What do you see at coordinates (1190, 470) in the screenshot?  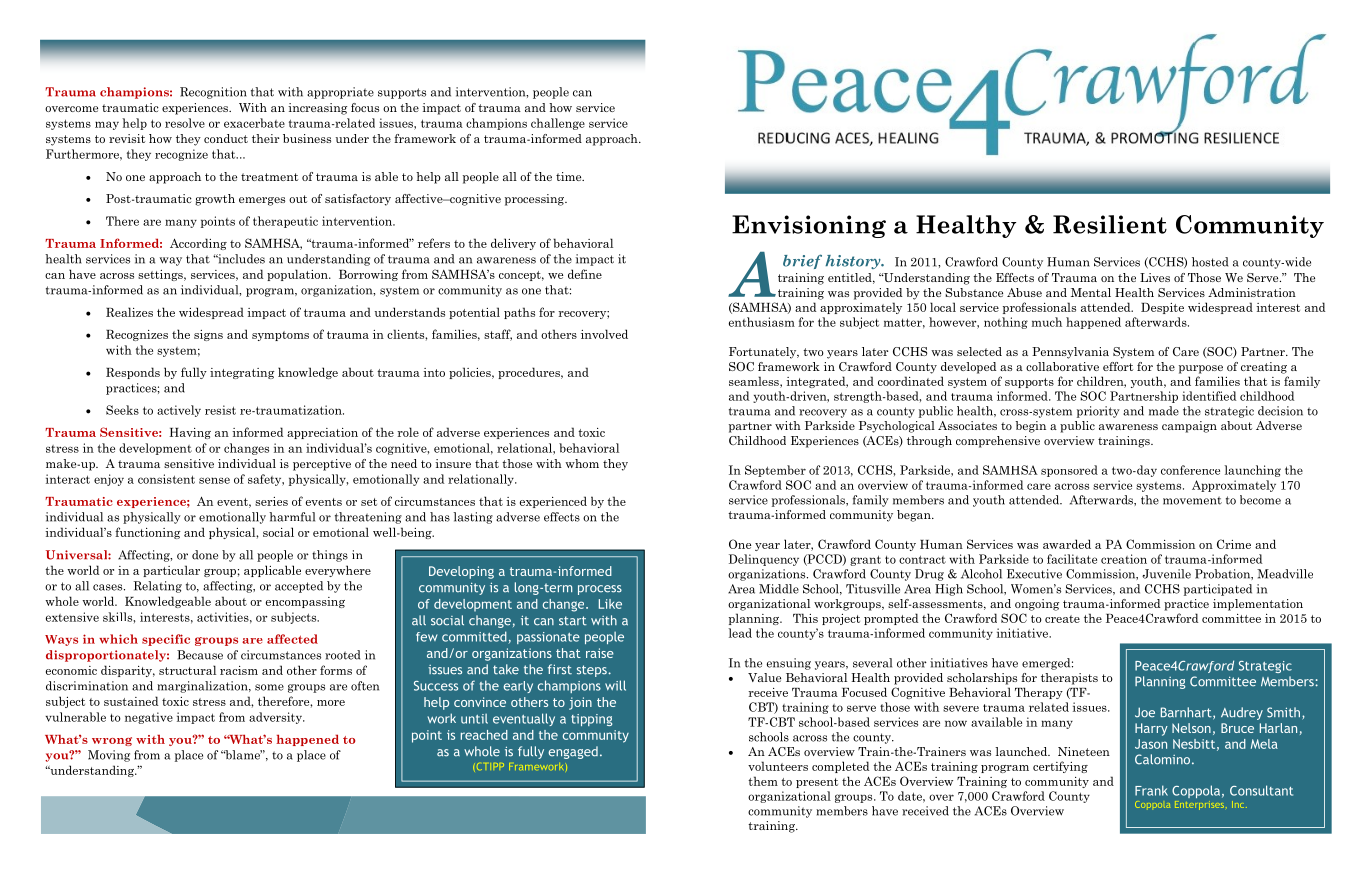 I see `conference` at bounding box center [1190, 470].
